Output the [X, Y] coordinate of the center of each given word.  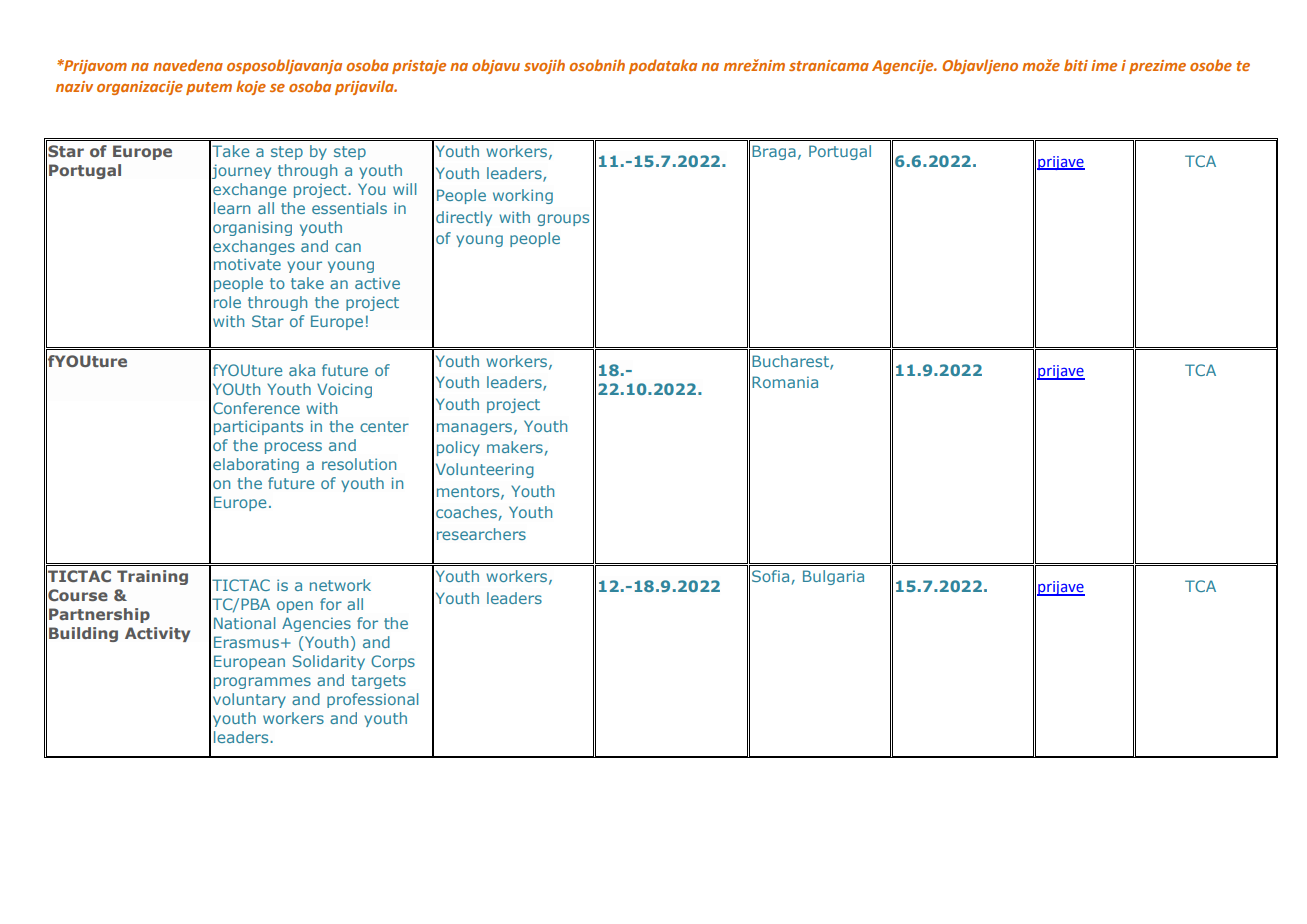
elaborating [256, 465]
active [377, 283]
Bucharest [791, 362]
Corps [393, 662]
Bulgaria [833, 577]
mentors [469, 492]
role [227, 302]
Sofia [770, 576]
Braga [774, 152]
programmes [262, 683]
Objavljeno [980, 66]
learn [232, 208]
